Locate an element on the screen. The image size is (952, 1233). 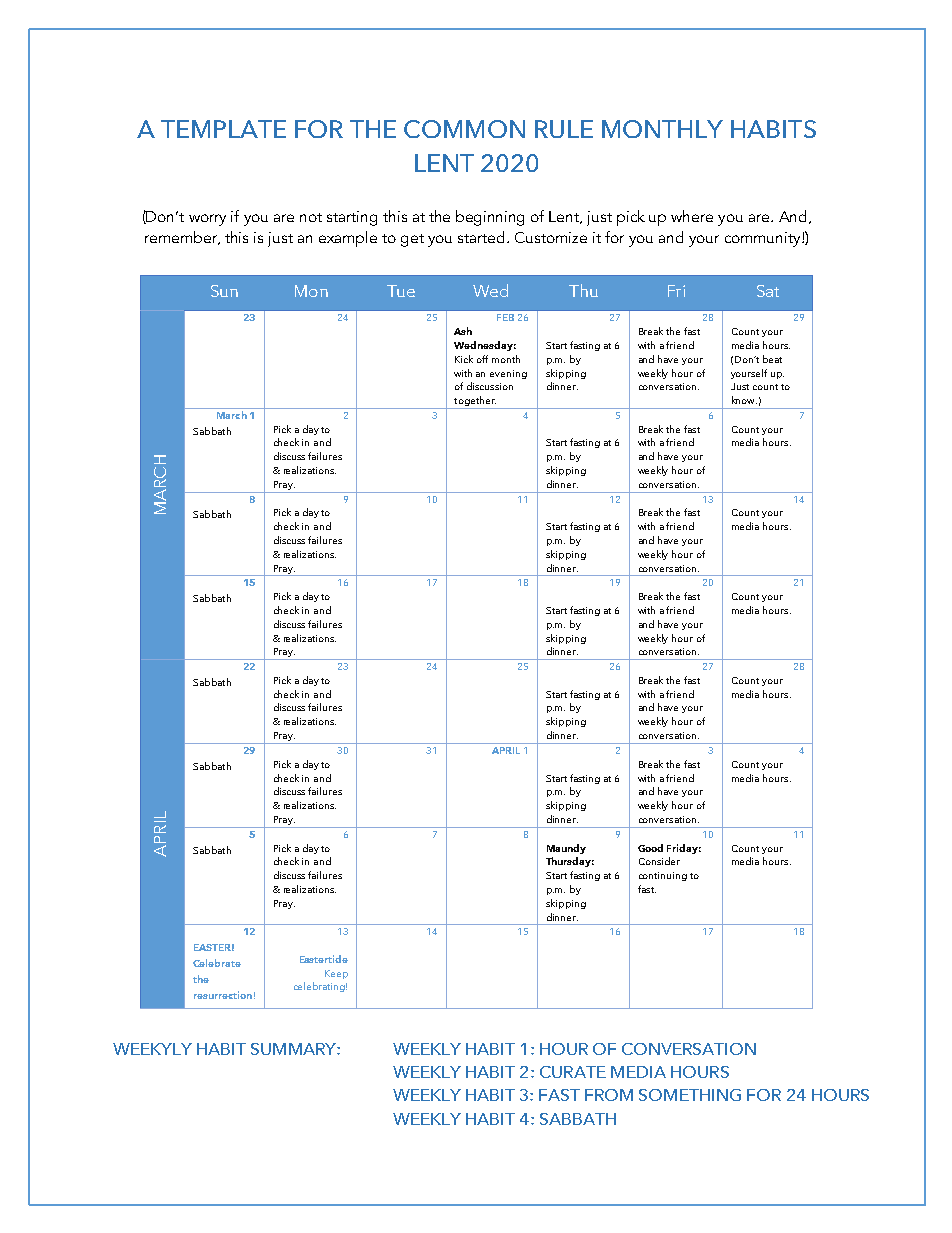
resurrection is located at coordinates (223, 995).
